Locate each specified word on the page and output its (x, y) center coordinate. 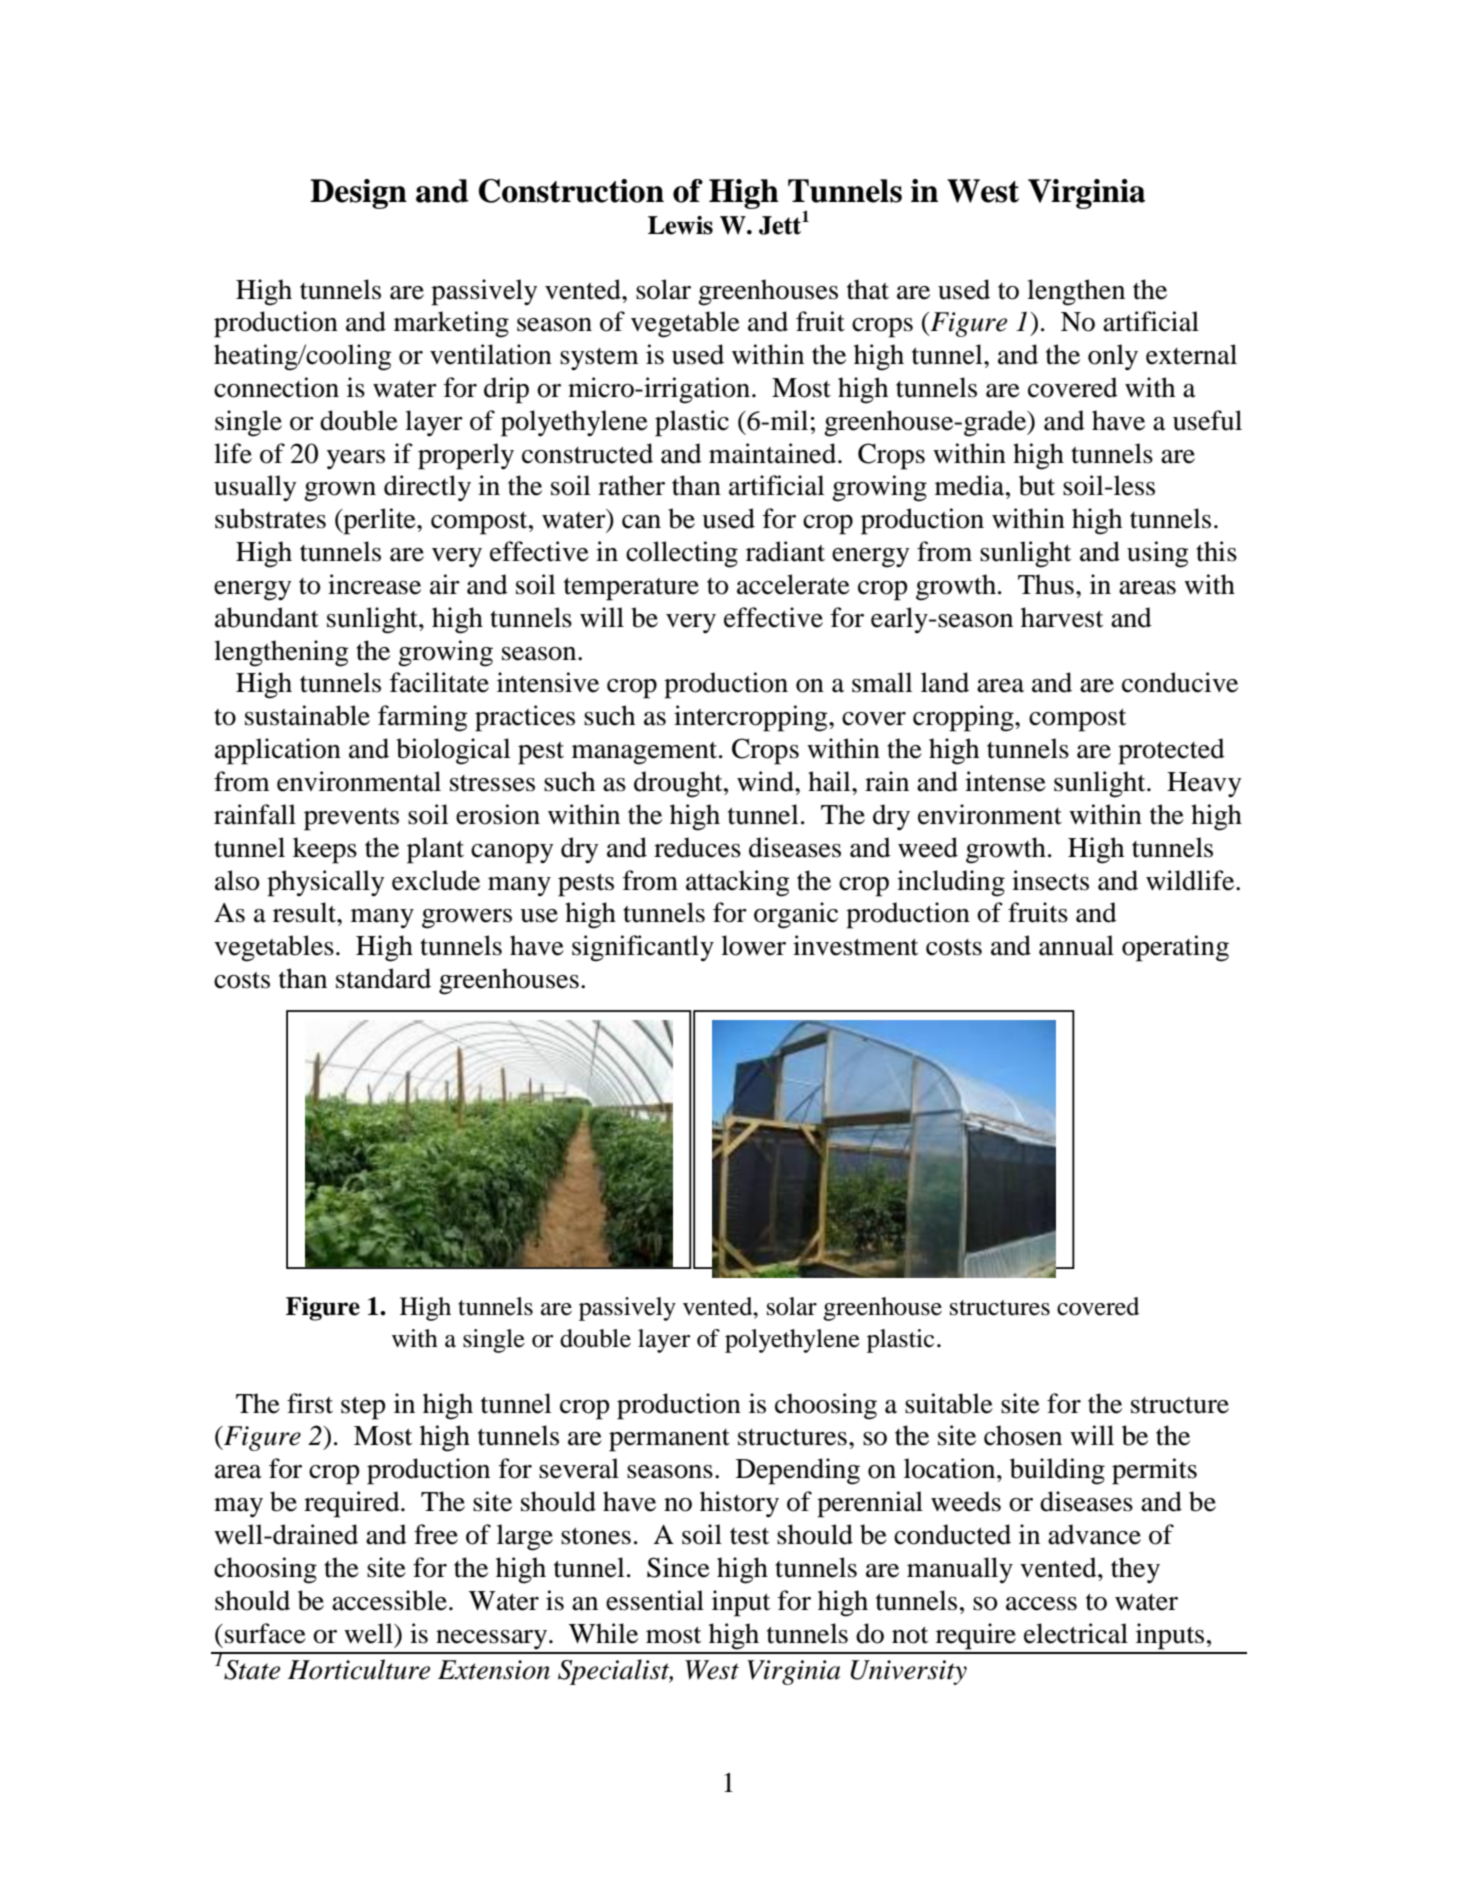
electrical (1076, 1633)
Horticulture (359, 1669)
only (1113, 357)
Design (358, 194)
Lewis (680, 225)
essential (655, 1600)
